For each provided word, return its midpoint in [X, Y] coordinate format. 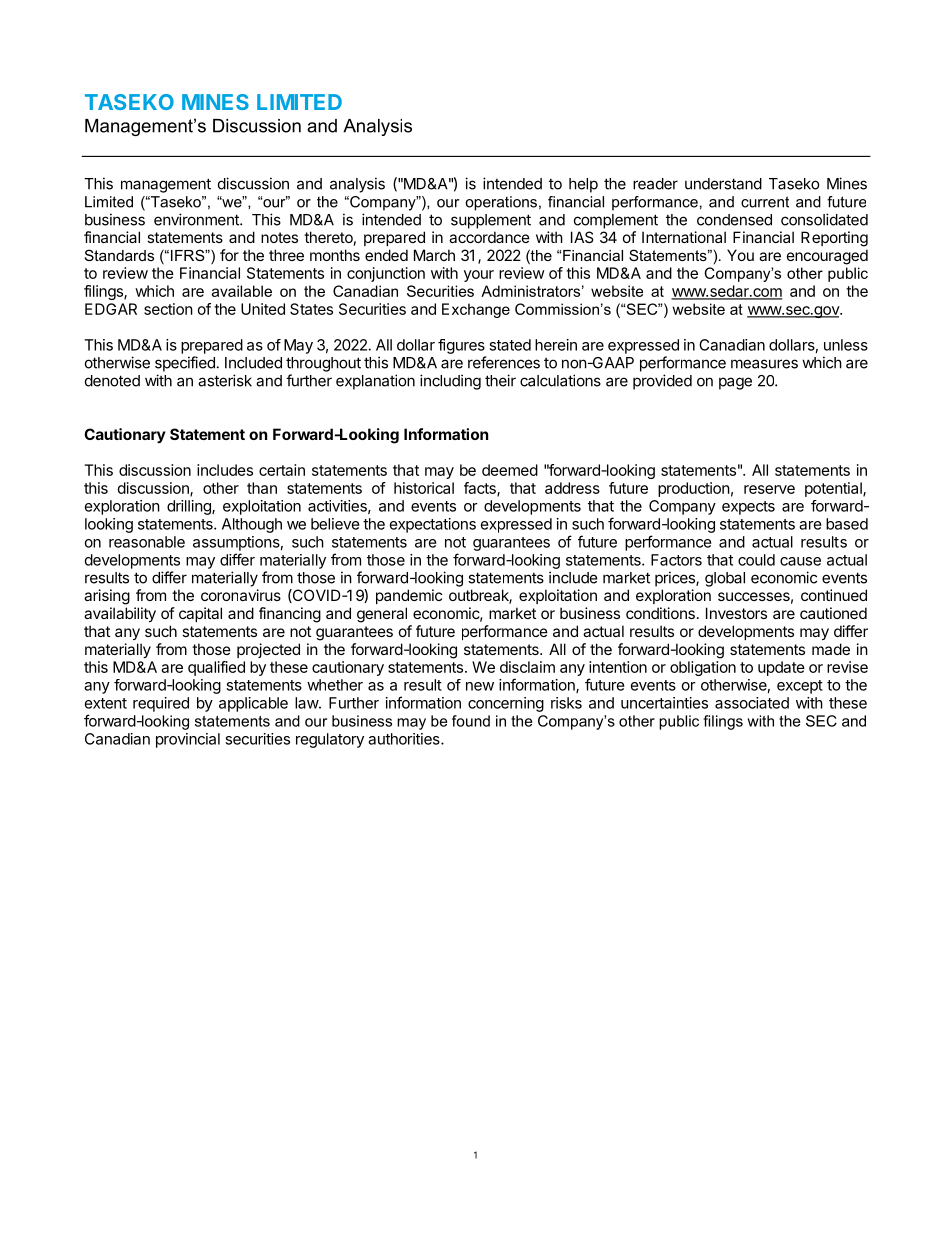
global [725, 579]
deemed [510, 470]
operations [501, 203]
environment [197, 219]
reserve [769, 489]
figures [461, 346]
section [168, 309]
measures [764, 364]
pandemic [409, 596]
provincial [188, 740]
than [262, 488]
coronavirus [241, 595]
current [765, 202]
